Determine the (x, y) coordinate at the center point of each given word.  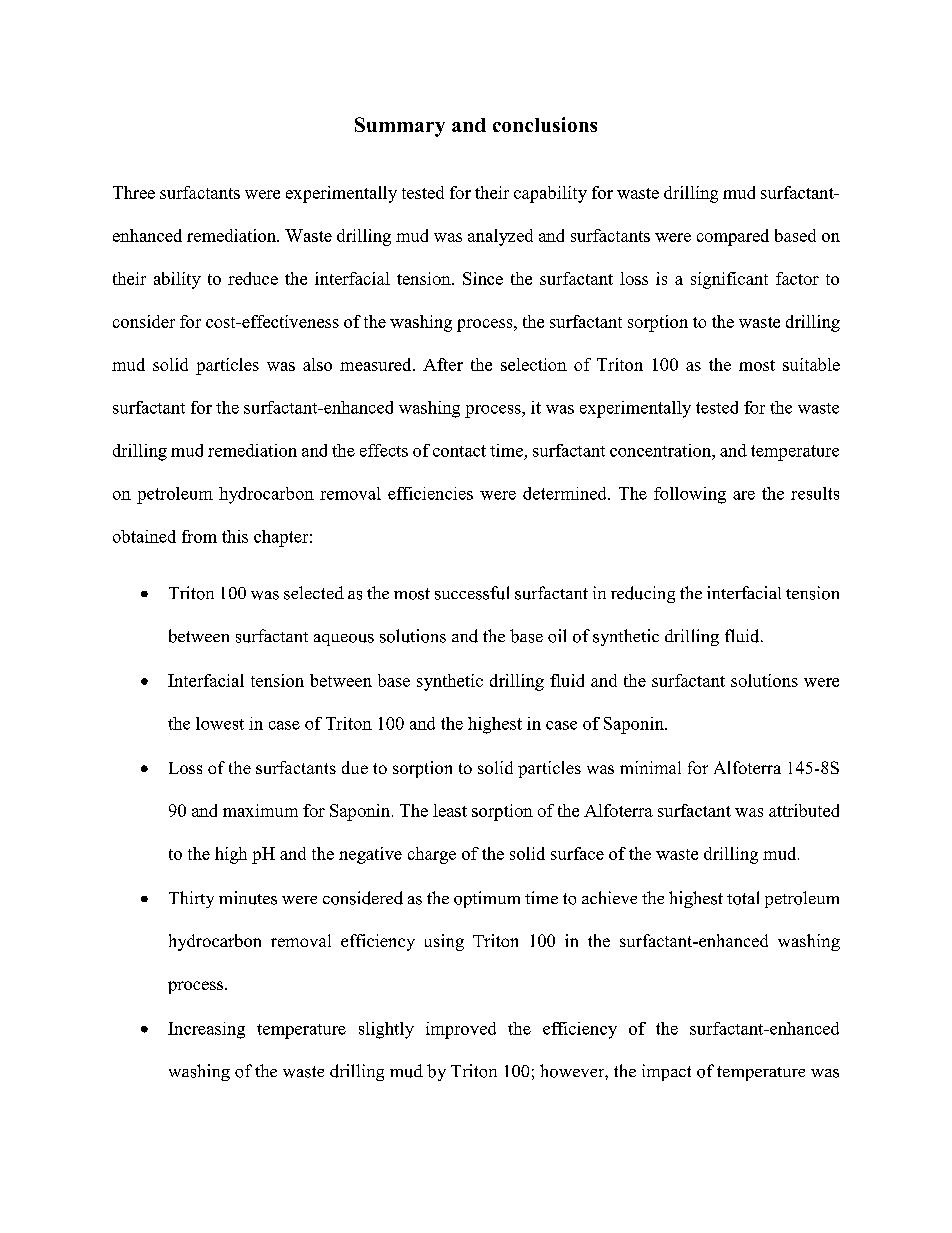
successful (472, 593)
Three (134, 192)
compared (733, 237)
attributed (804, 810)
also (317, 364)
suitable (811, 364)
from (199, 536)
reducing (643, 594)
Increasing (206, 1030)
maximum (260, 810)
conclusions (545, 124)
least (450, 810)
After (443, 364)
